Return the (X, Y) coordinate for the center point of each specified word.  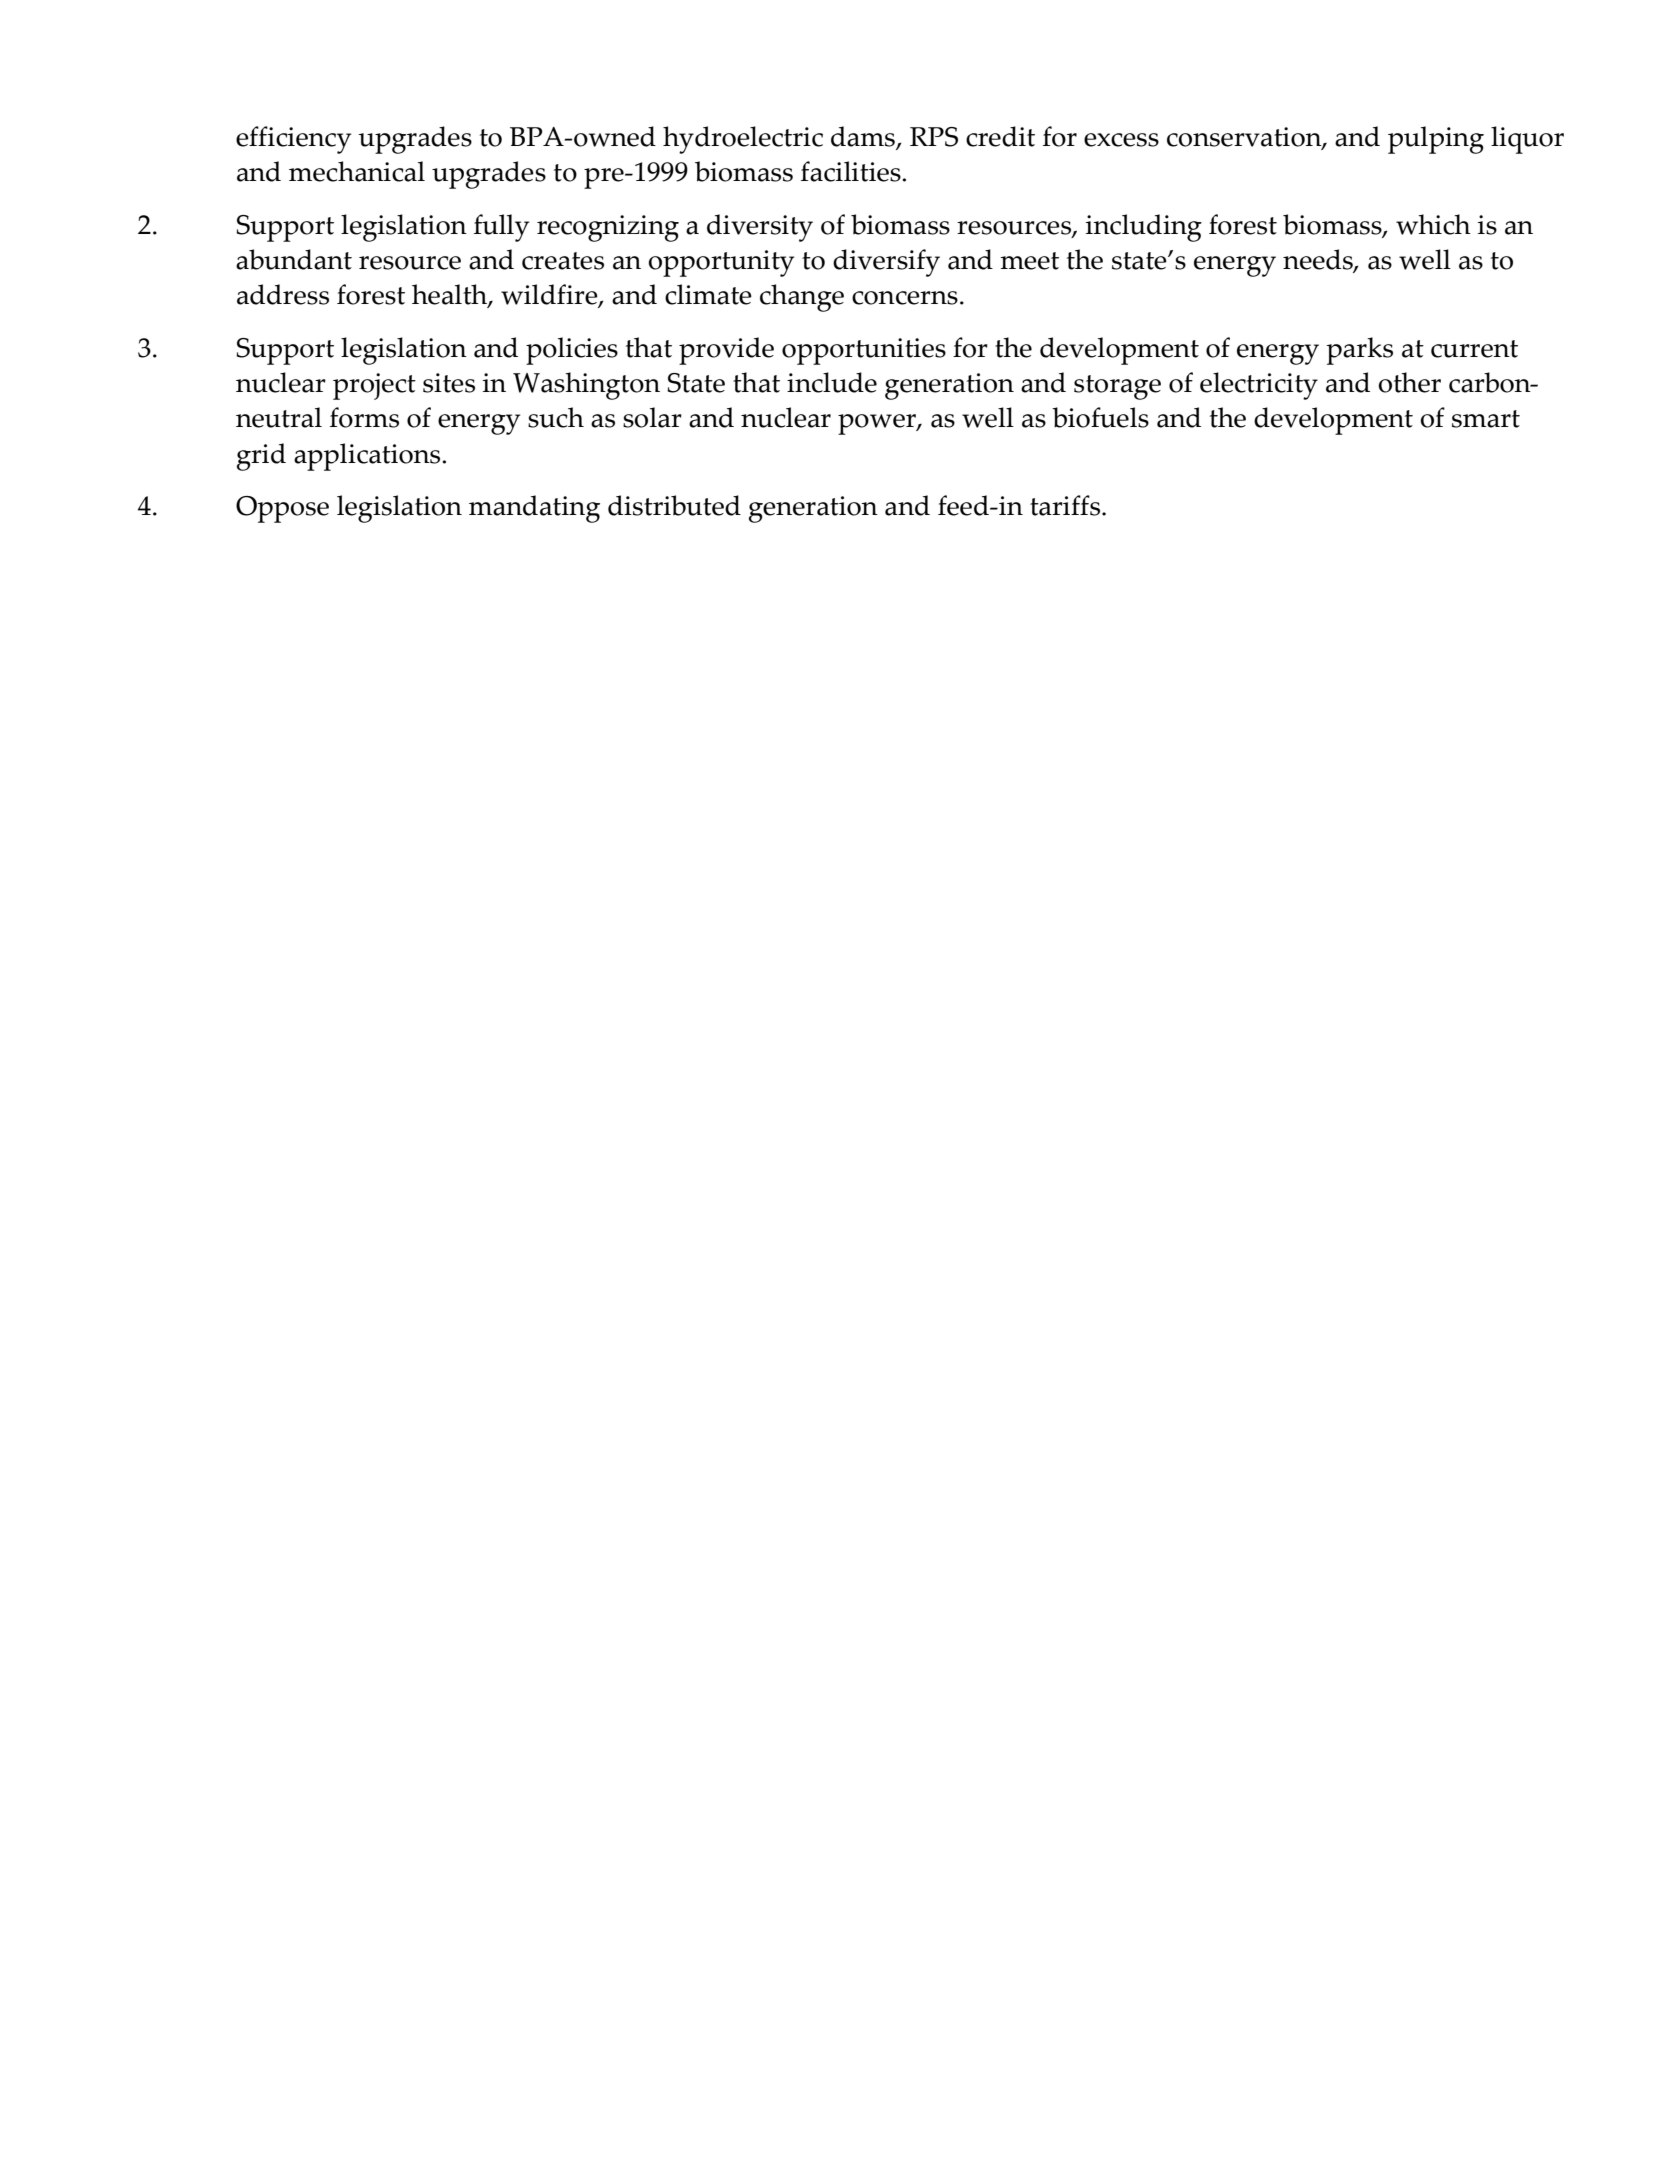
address (283, 294)
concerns (905, 298)
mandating (534, 509)
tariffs (1066, 505)
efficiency (293, 140)
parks (1360, 351)
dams (864, 137)
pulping (1436, 140)
